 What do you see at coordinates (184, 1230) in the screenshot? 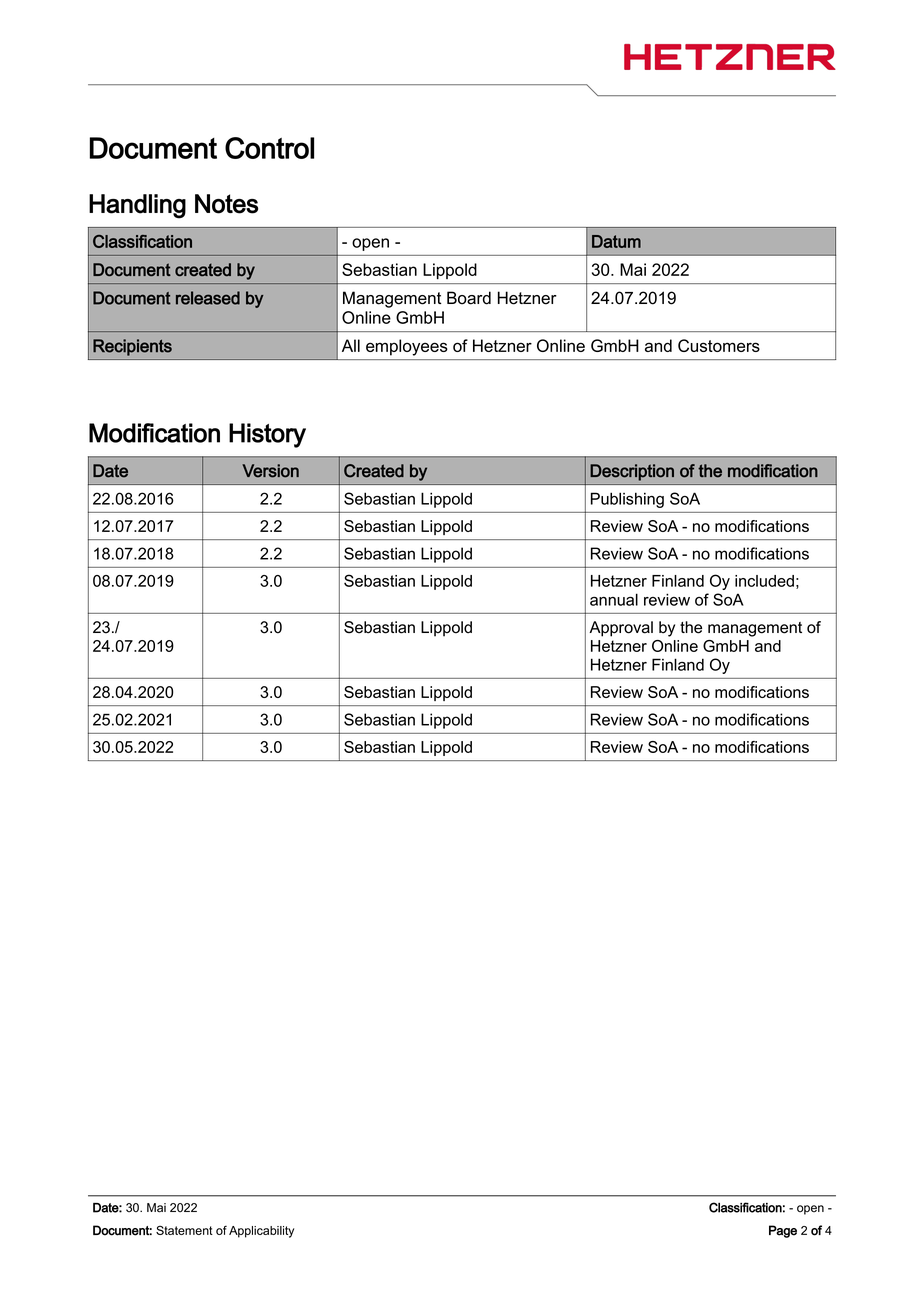
I see `Statement` at bounding box center [184, 1230].
